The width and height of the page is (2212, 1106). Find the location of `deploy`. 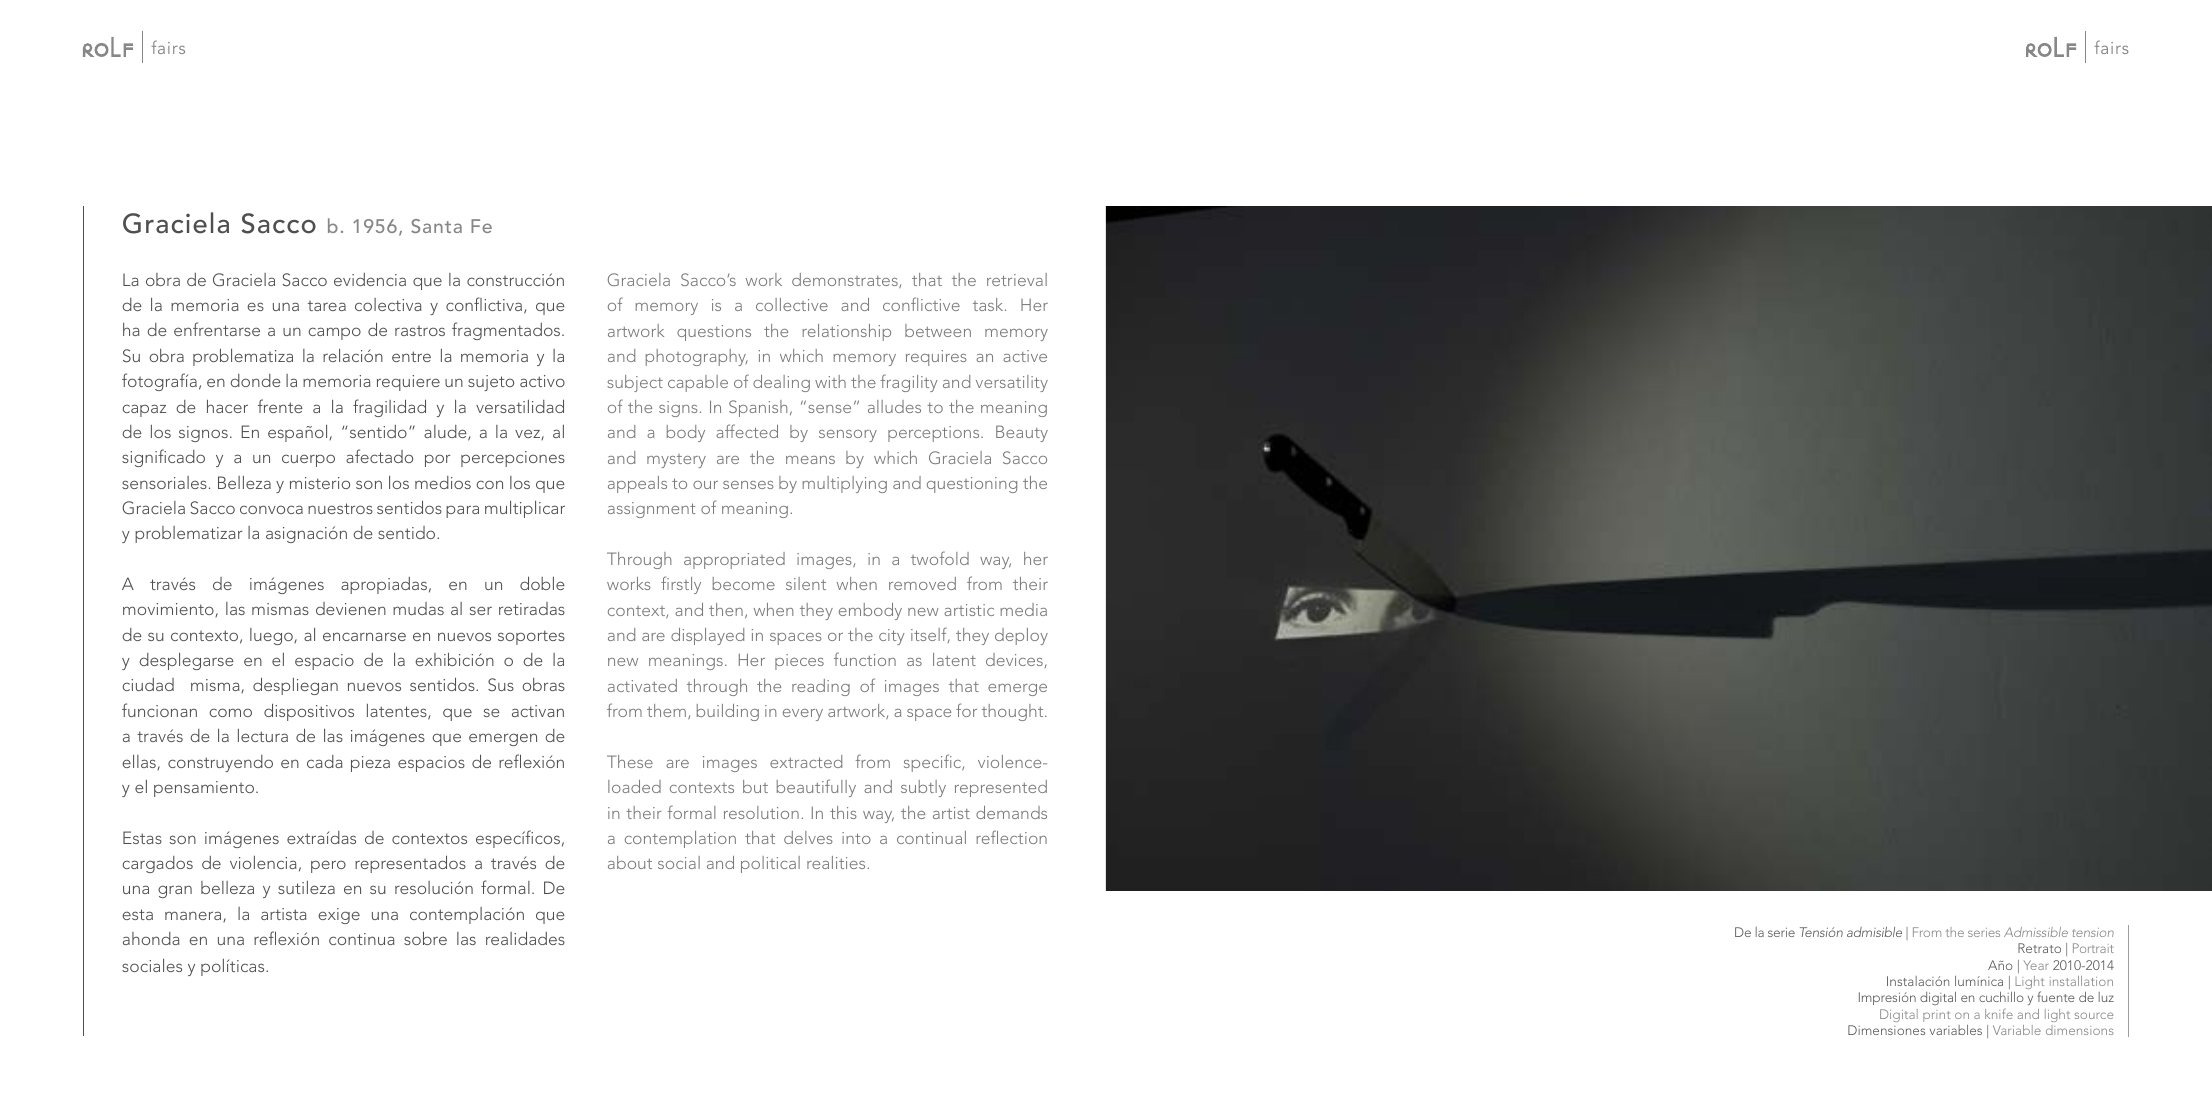

deploy is located at coordinates (1021, 636).
